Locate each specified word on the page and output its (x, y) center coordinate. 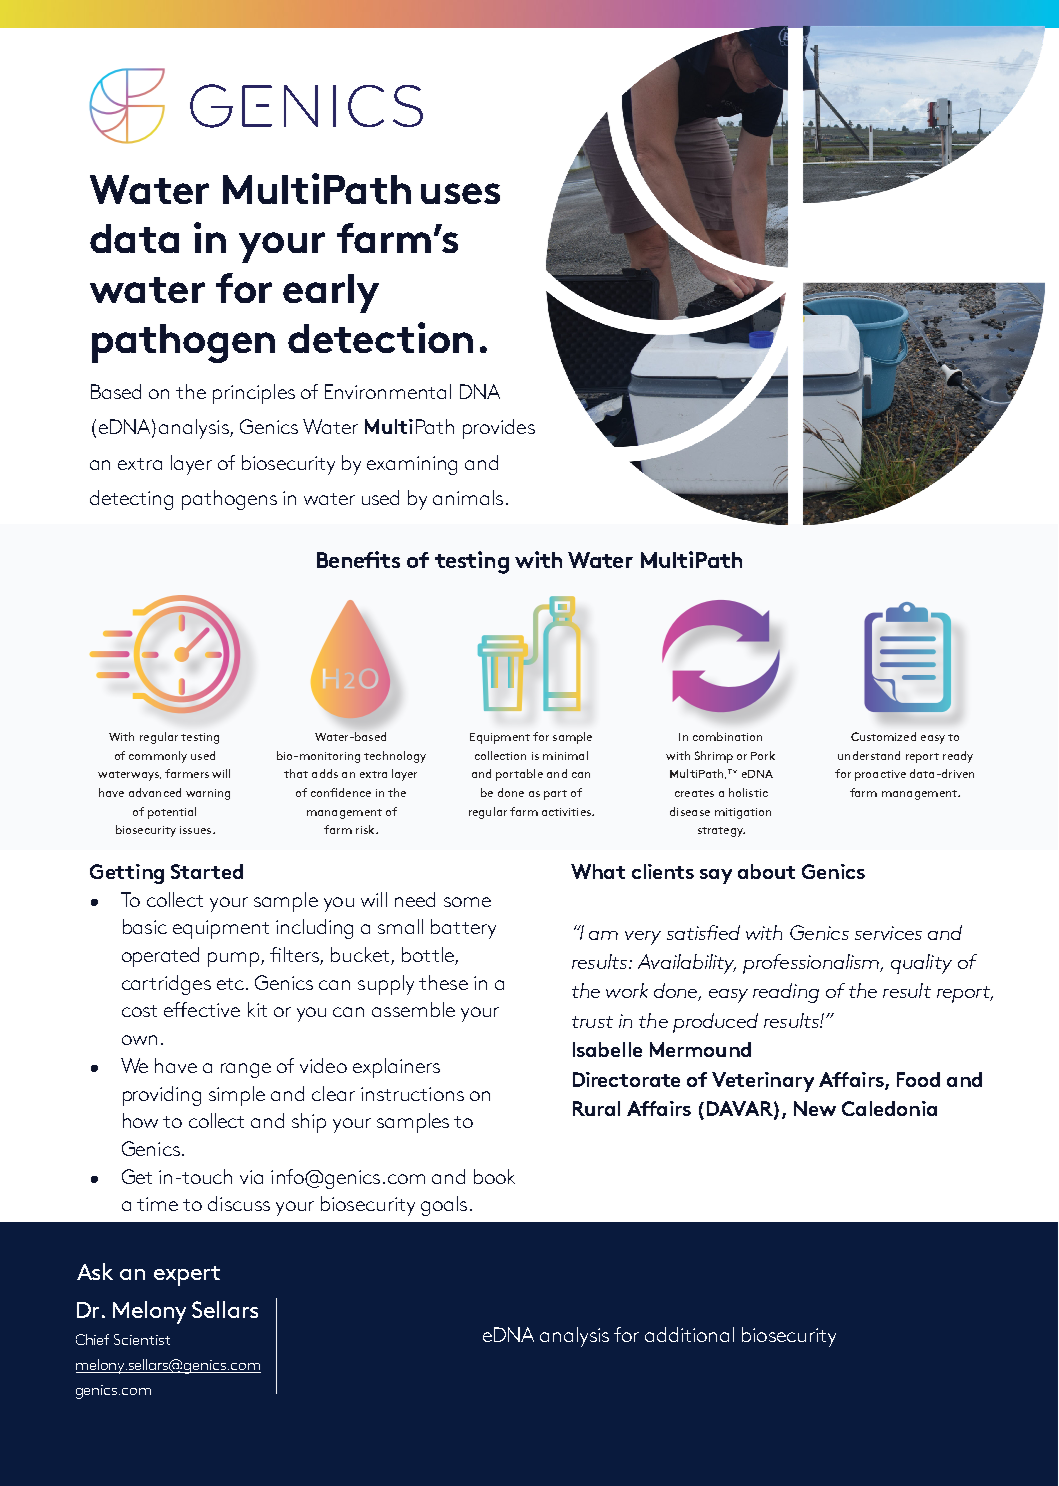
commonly (158, 757)
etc (232, 984)
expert (187, 1276)
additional (689, 1334)
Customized (883, 736)
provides (499, 429)
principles (254, 394)
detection (380, 337)
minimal (565, 755)
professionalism (812, 964)
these (443, 982)
